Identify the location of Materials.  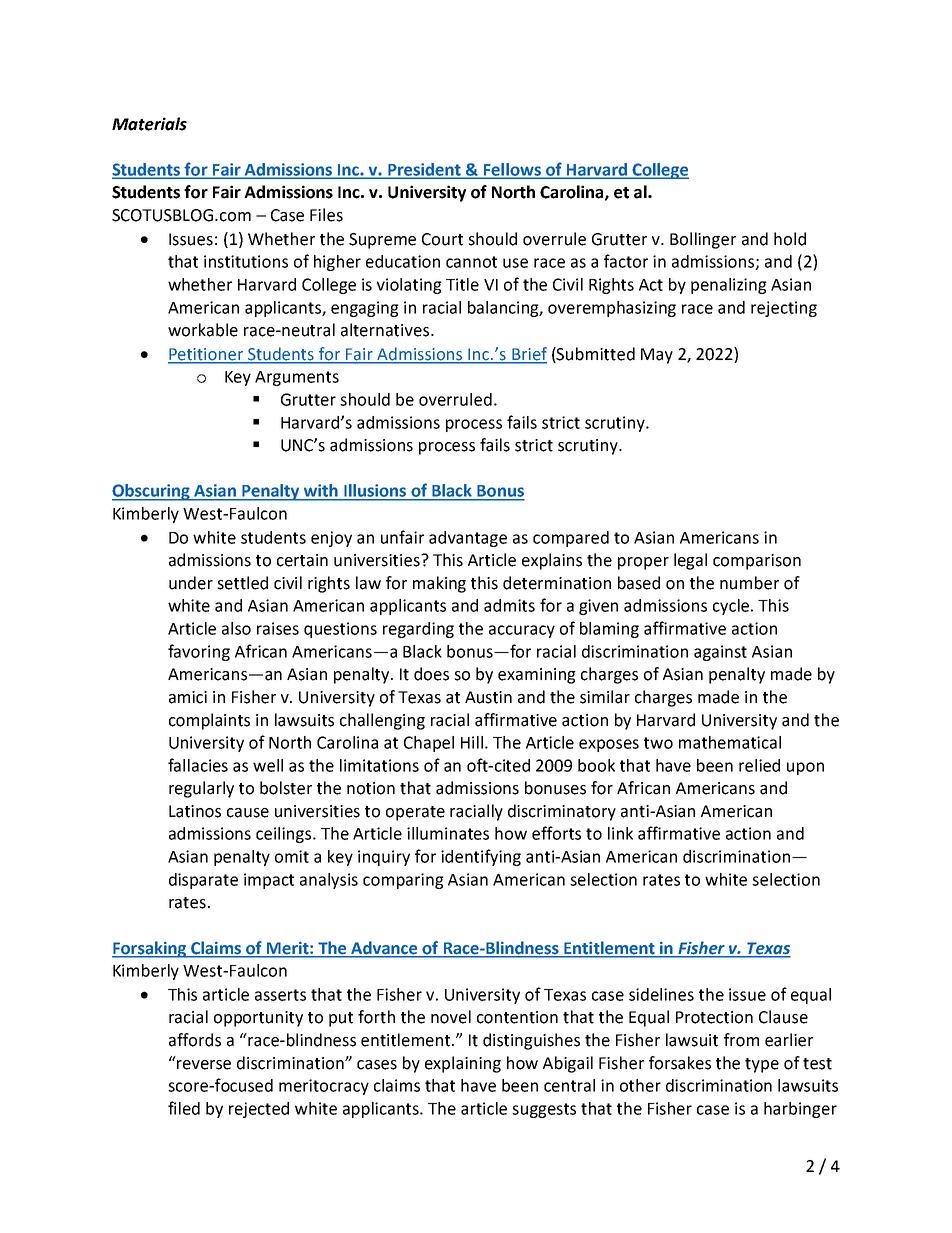
(149, 124).
